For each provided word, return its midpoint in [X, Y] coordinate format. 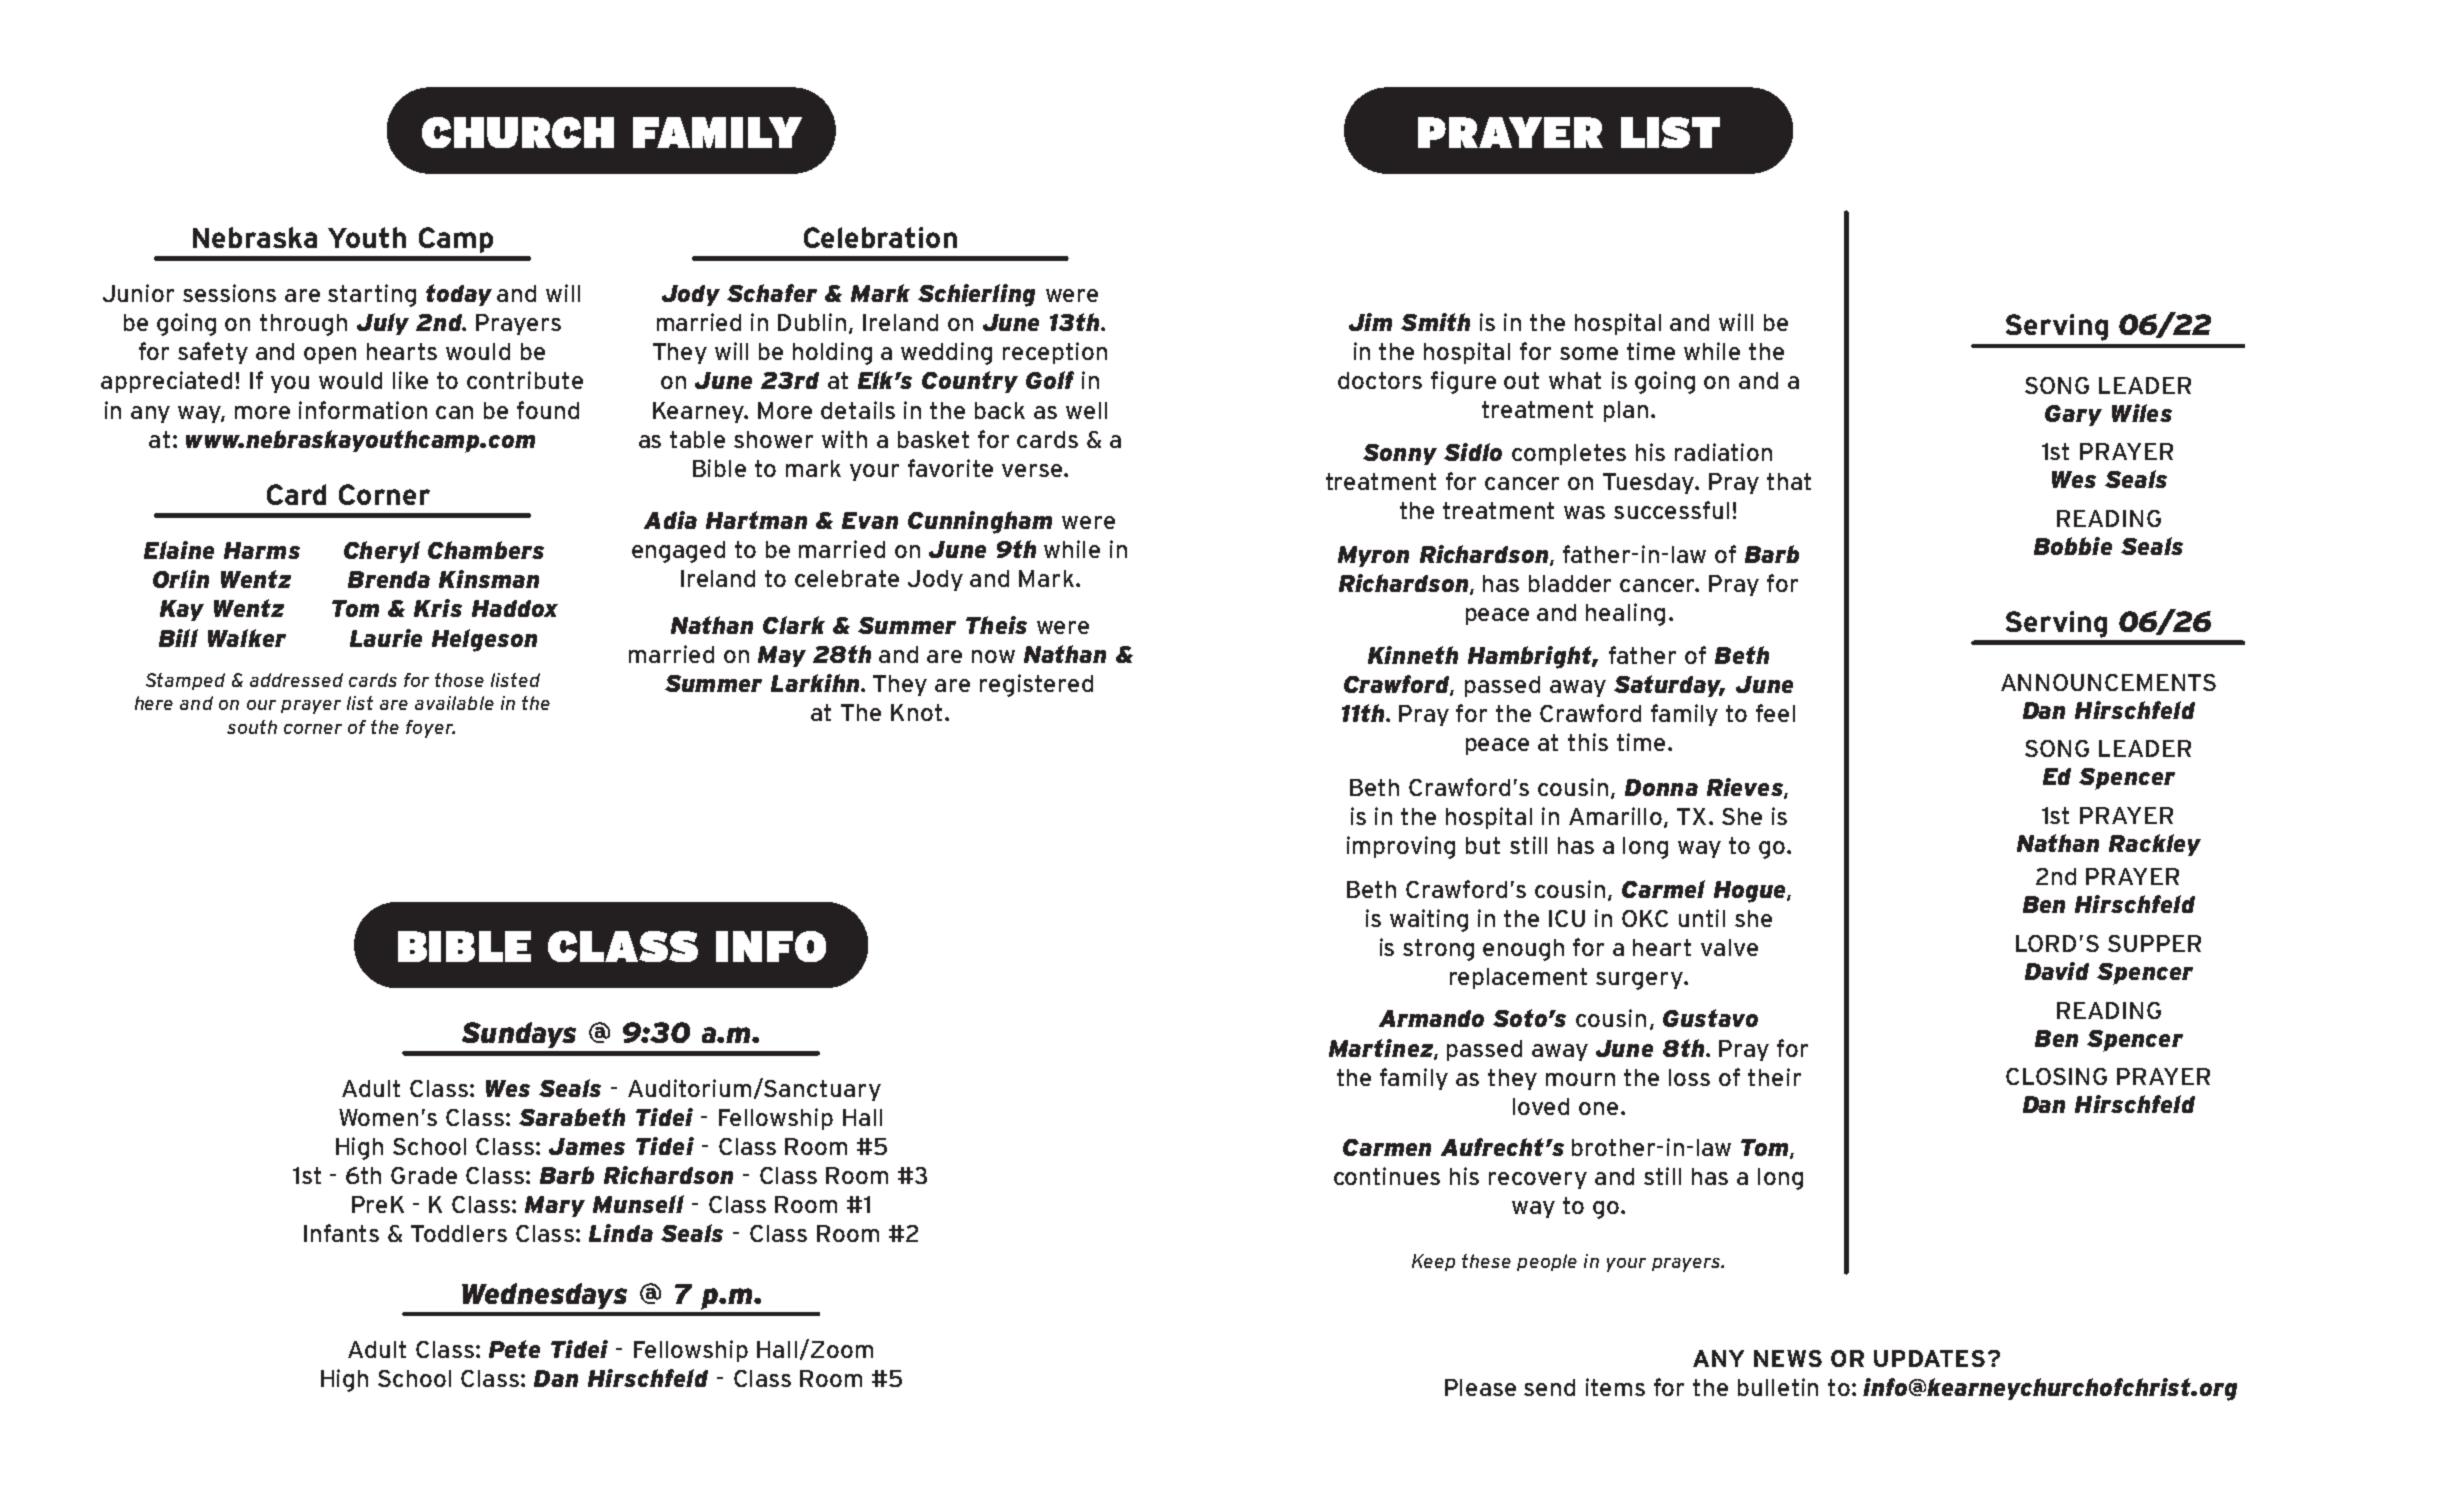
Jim [1370, 322]
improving [1401, 847]
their [1774, 1077]
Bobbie [2073, 546]
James [587, 1146]
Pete [514, 1349]
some [1589, 353]
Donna [1661, 787]
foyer [430, 729]
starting [372, 295]
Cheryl [382, 552]
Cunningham [980, 522]
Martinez [1382, 1049]
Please [1480, 1387]
